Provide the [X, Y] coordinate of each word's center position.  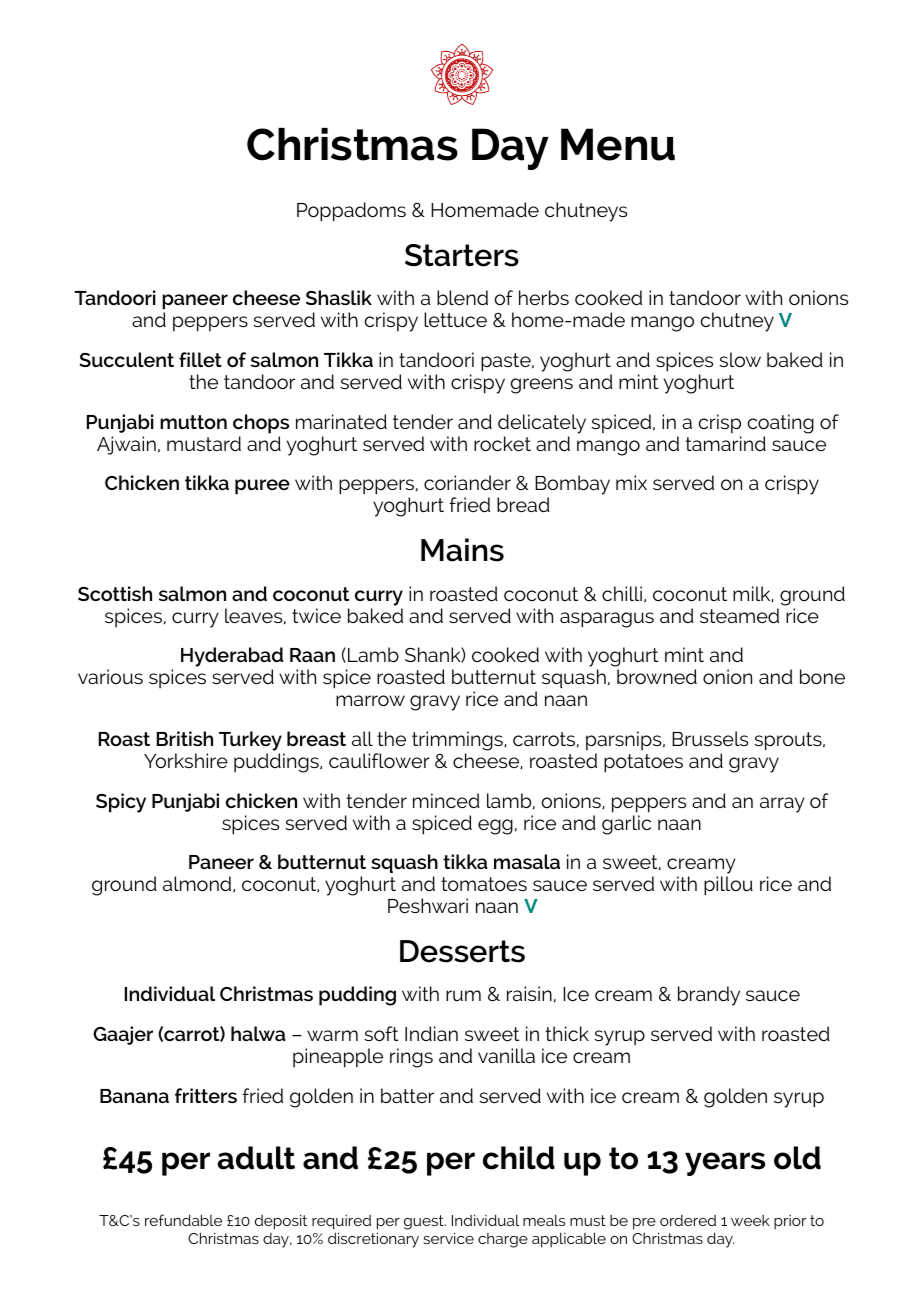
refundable [183, 1220]
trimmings [458, 741]
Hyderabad [232, 658]
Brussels [710, 738]
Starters [462, 255]
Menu [618, 144]
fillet [200, 359]
